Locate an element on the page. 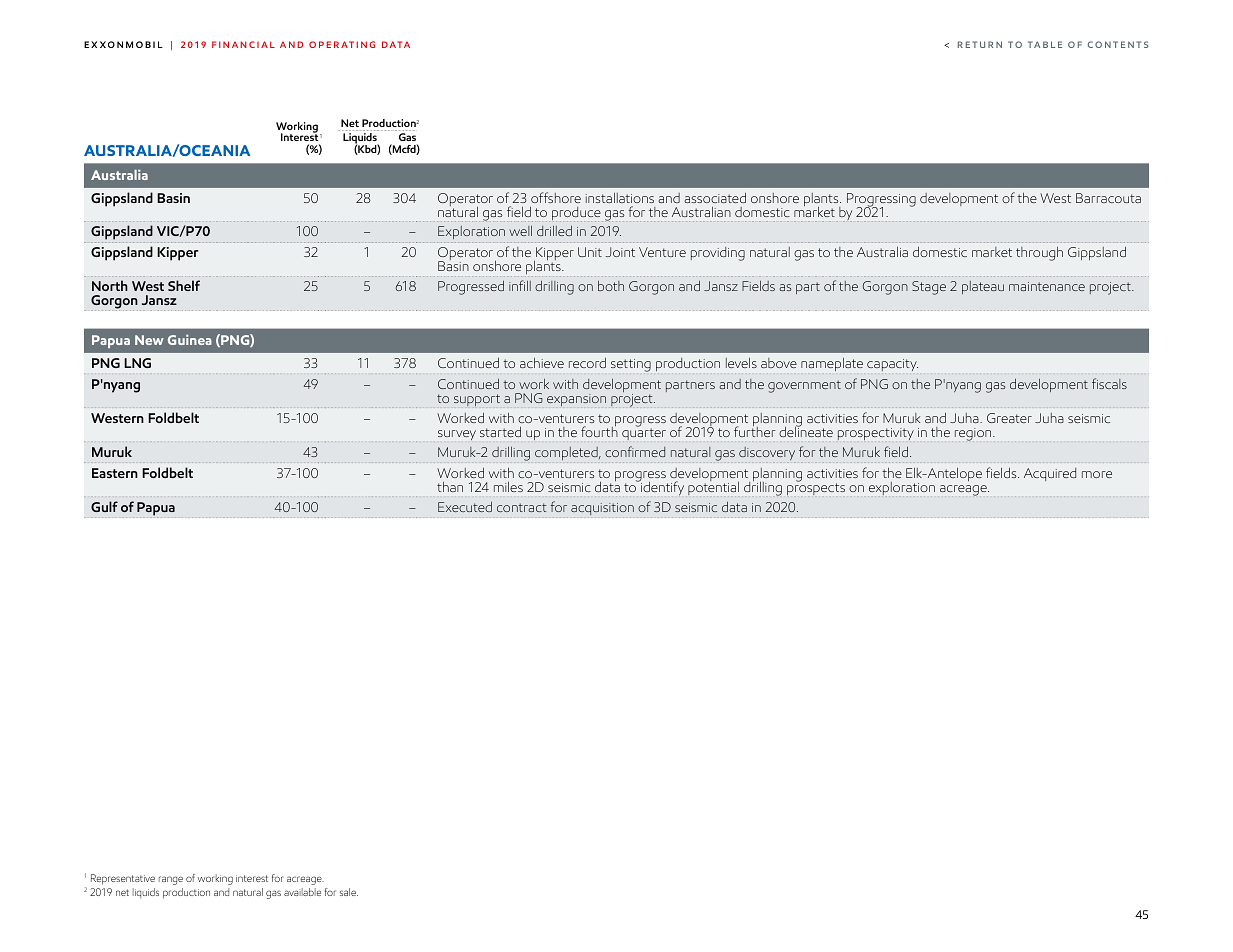  capacity is located at coordinates (892, 365).
